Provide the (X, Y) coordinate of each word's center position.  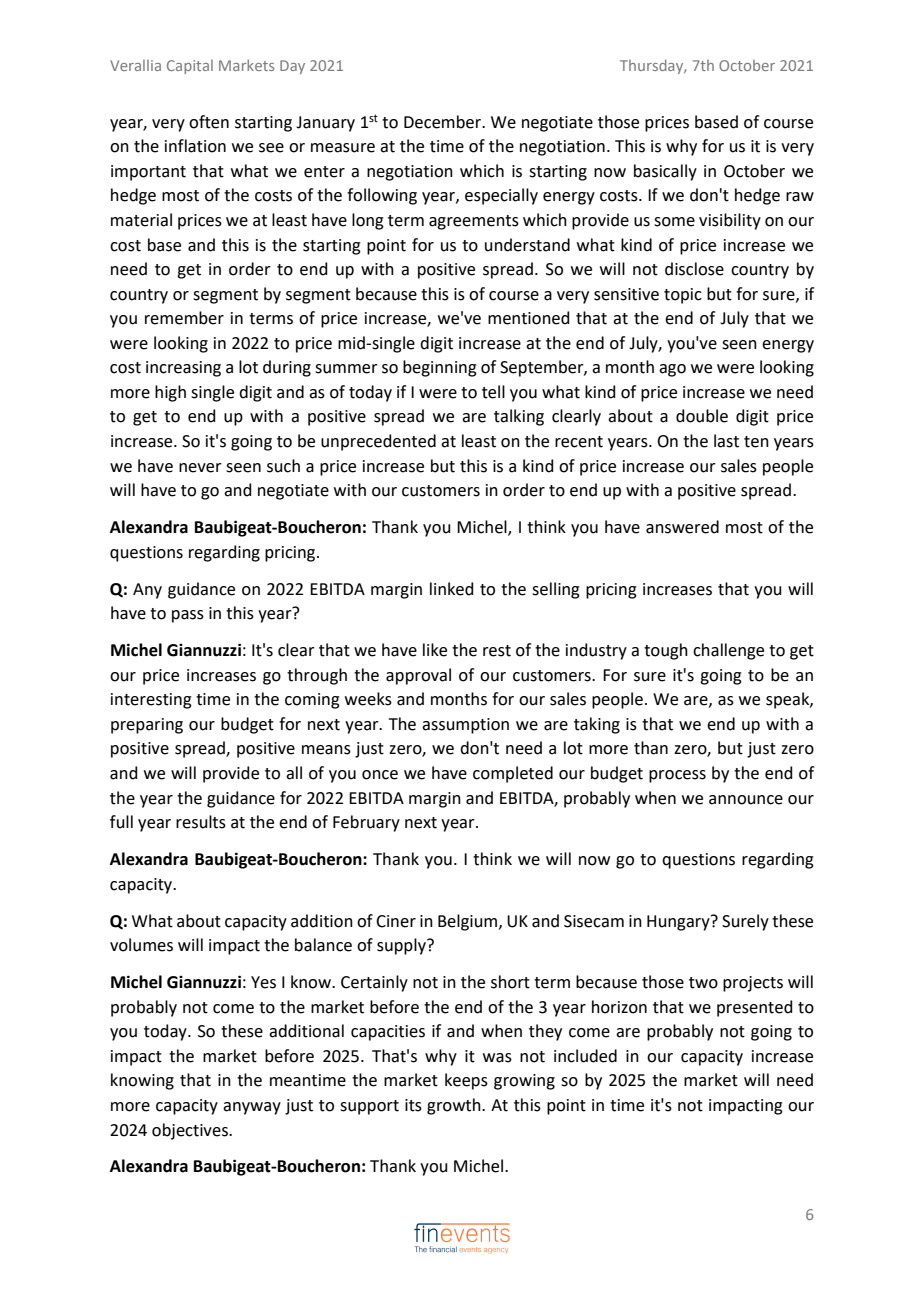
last (726, 441)
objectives (191, 1131)
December (444, 122)
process (677, 776)
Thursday (653, 66)
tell (493, 392)
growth (455, 1106)
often (209, 122)
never (200, 468)
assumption (465, 726)
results (201, 822)
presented (755, 1008)
